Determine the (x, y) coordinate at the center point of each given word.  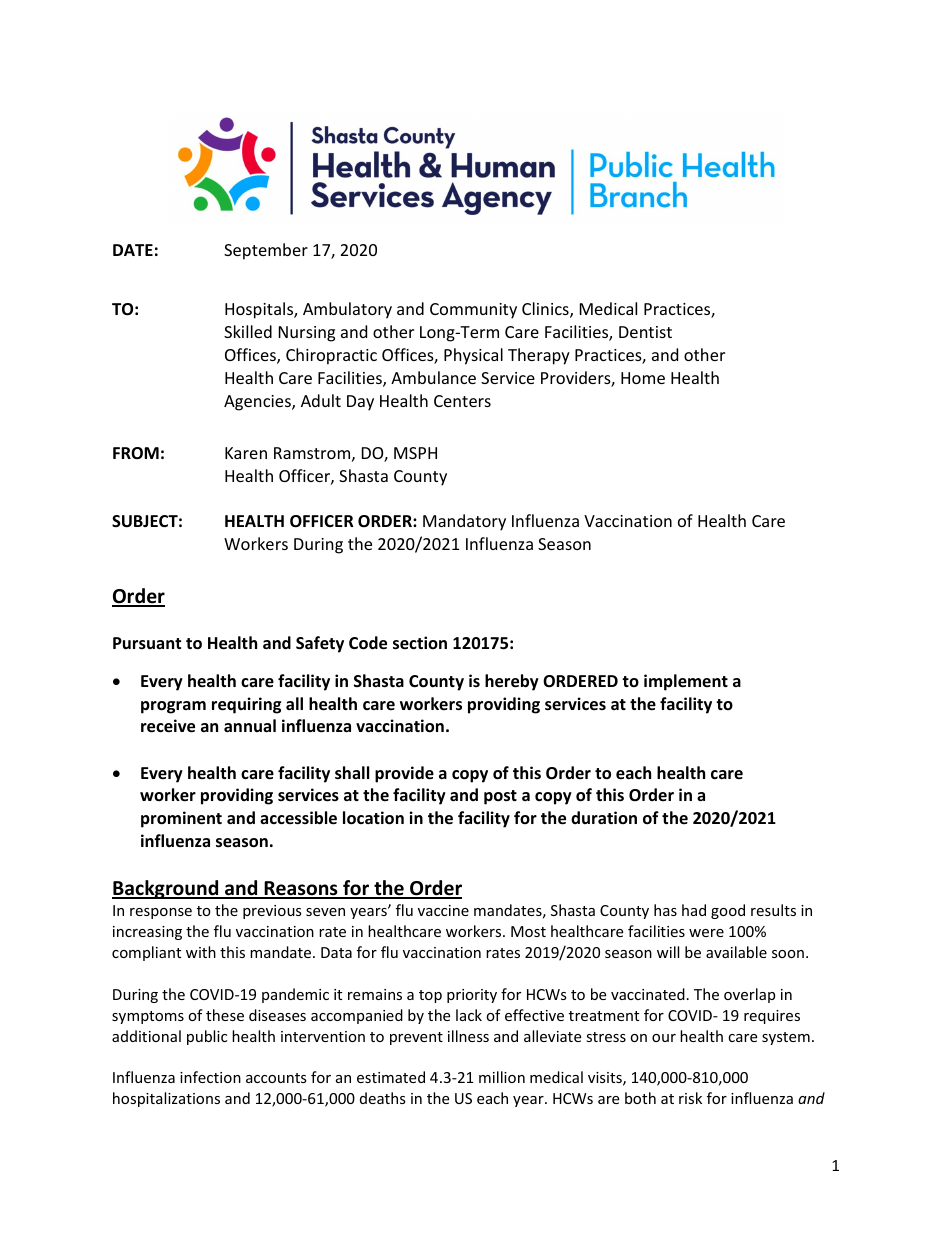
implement (686, 682)
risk (690, 1098)
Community (473, 311)
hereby (512, 682)
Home (643, 378)
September (266, 251)
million (502, 1077)
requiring (246, 705)
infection (210, 1077)
